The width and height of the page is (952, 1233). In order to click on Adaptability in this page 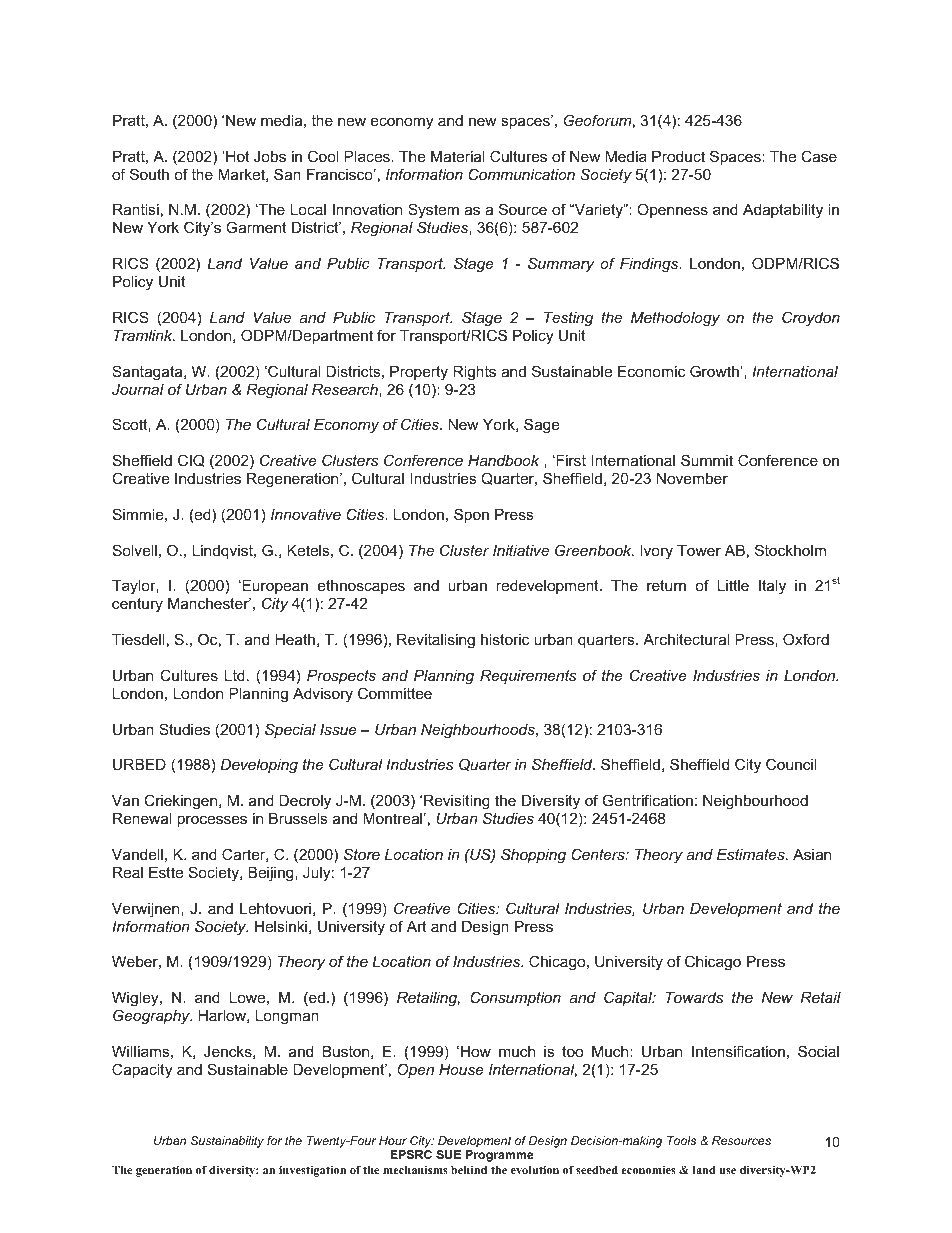, I will do `click(783, 211)`.
